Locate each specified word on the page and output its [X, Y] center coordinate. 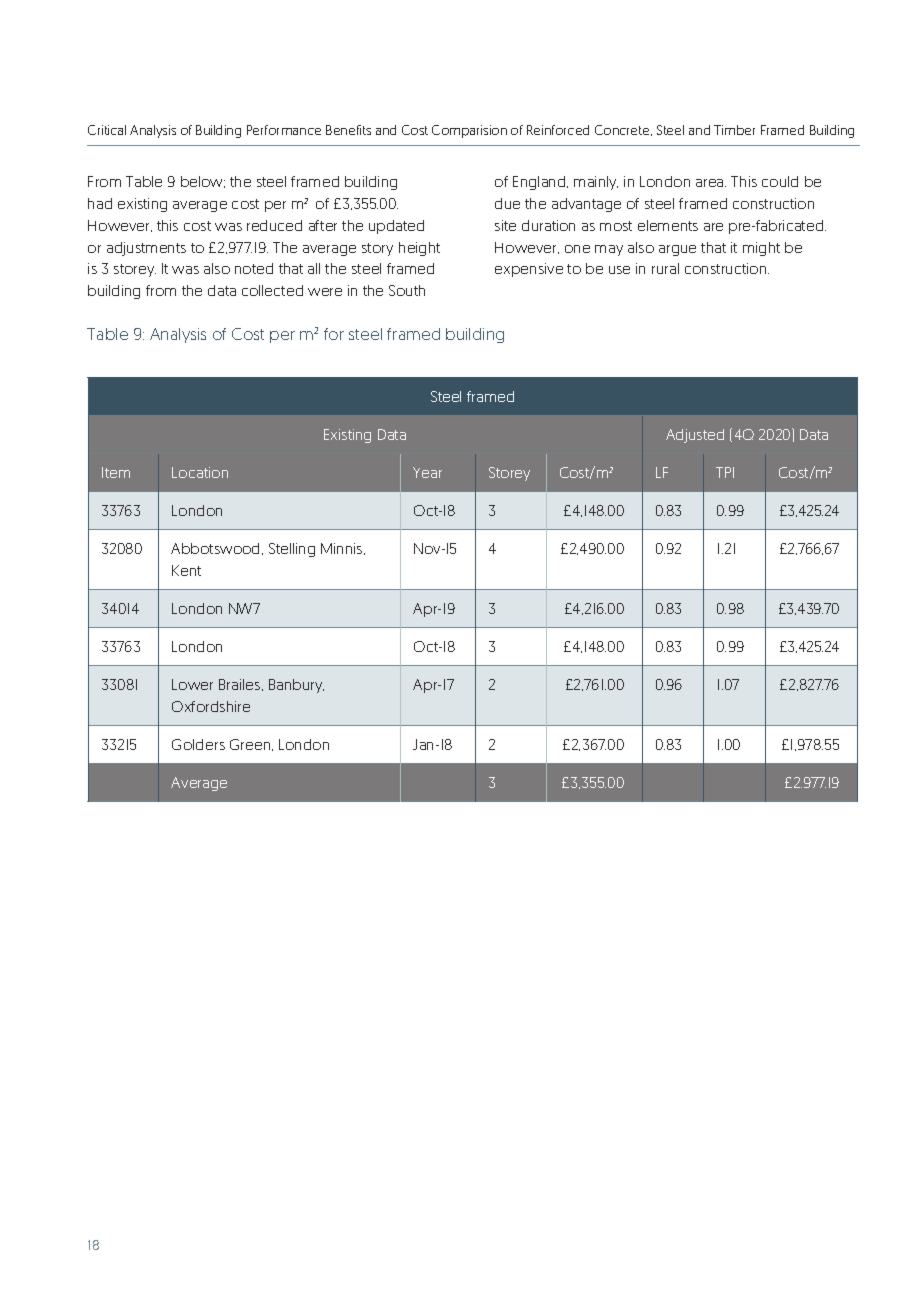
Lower [192, 684]
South [407, 290]
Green [251, 745]
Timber [734, 130]
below [203, 182]
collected [272, 290]
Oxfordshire [211, 706]
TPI [725, 472]
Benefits [348, 130]
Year [427, 472]
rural [665, 268]
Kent [186, 570]
